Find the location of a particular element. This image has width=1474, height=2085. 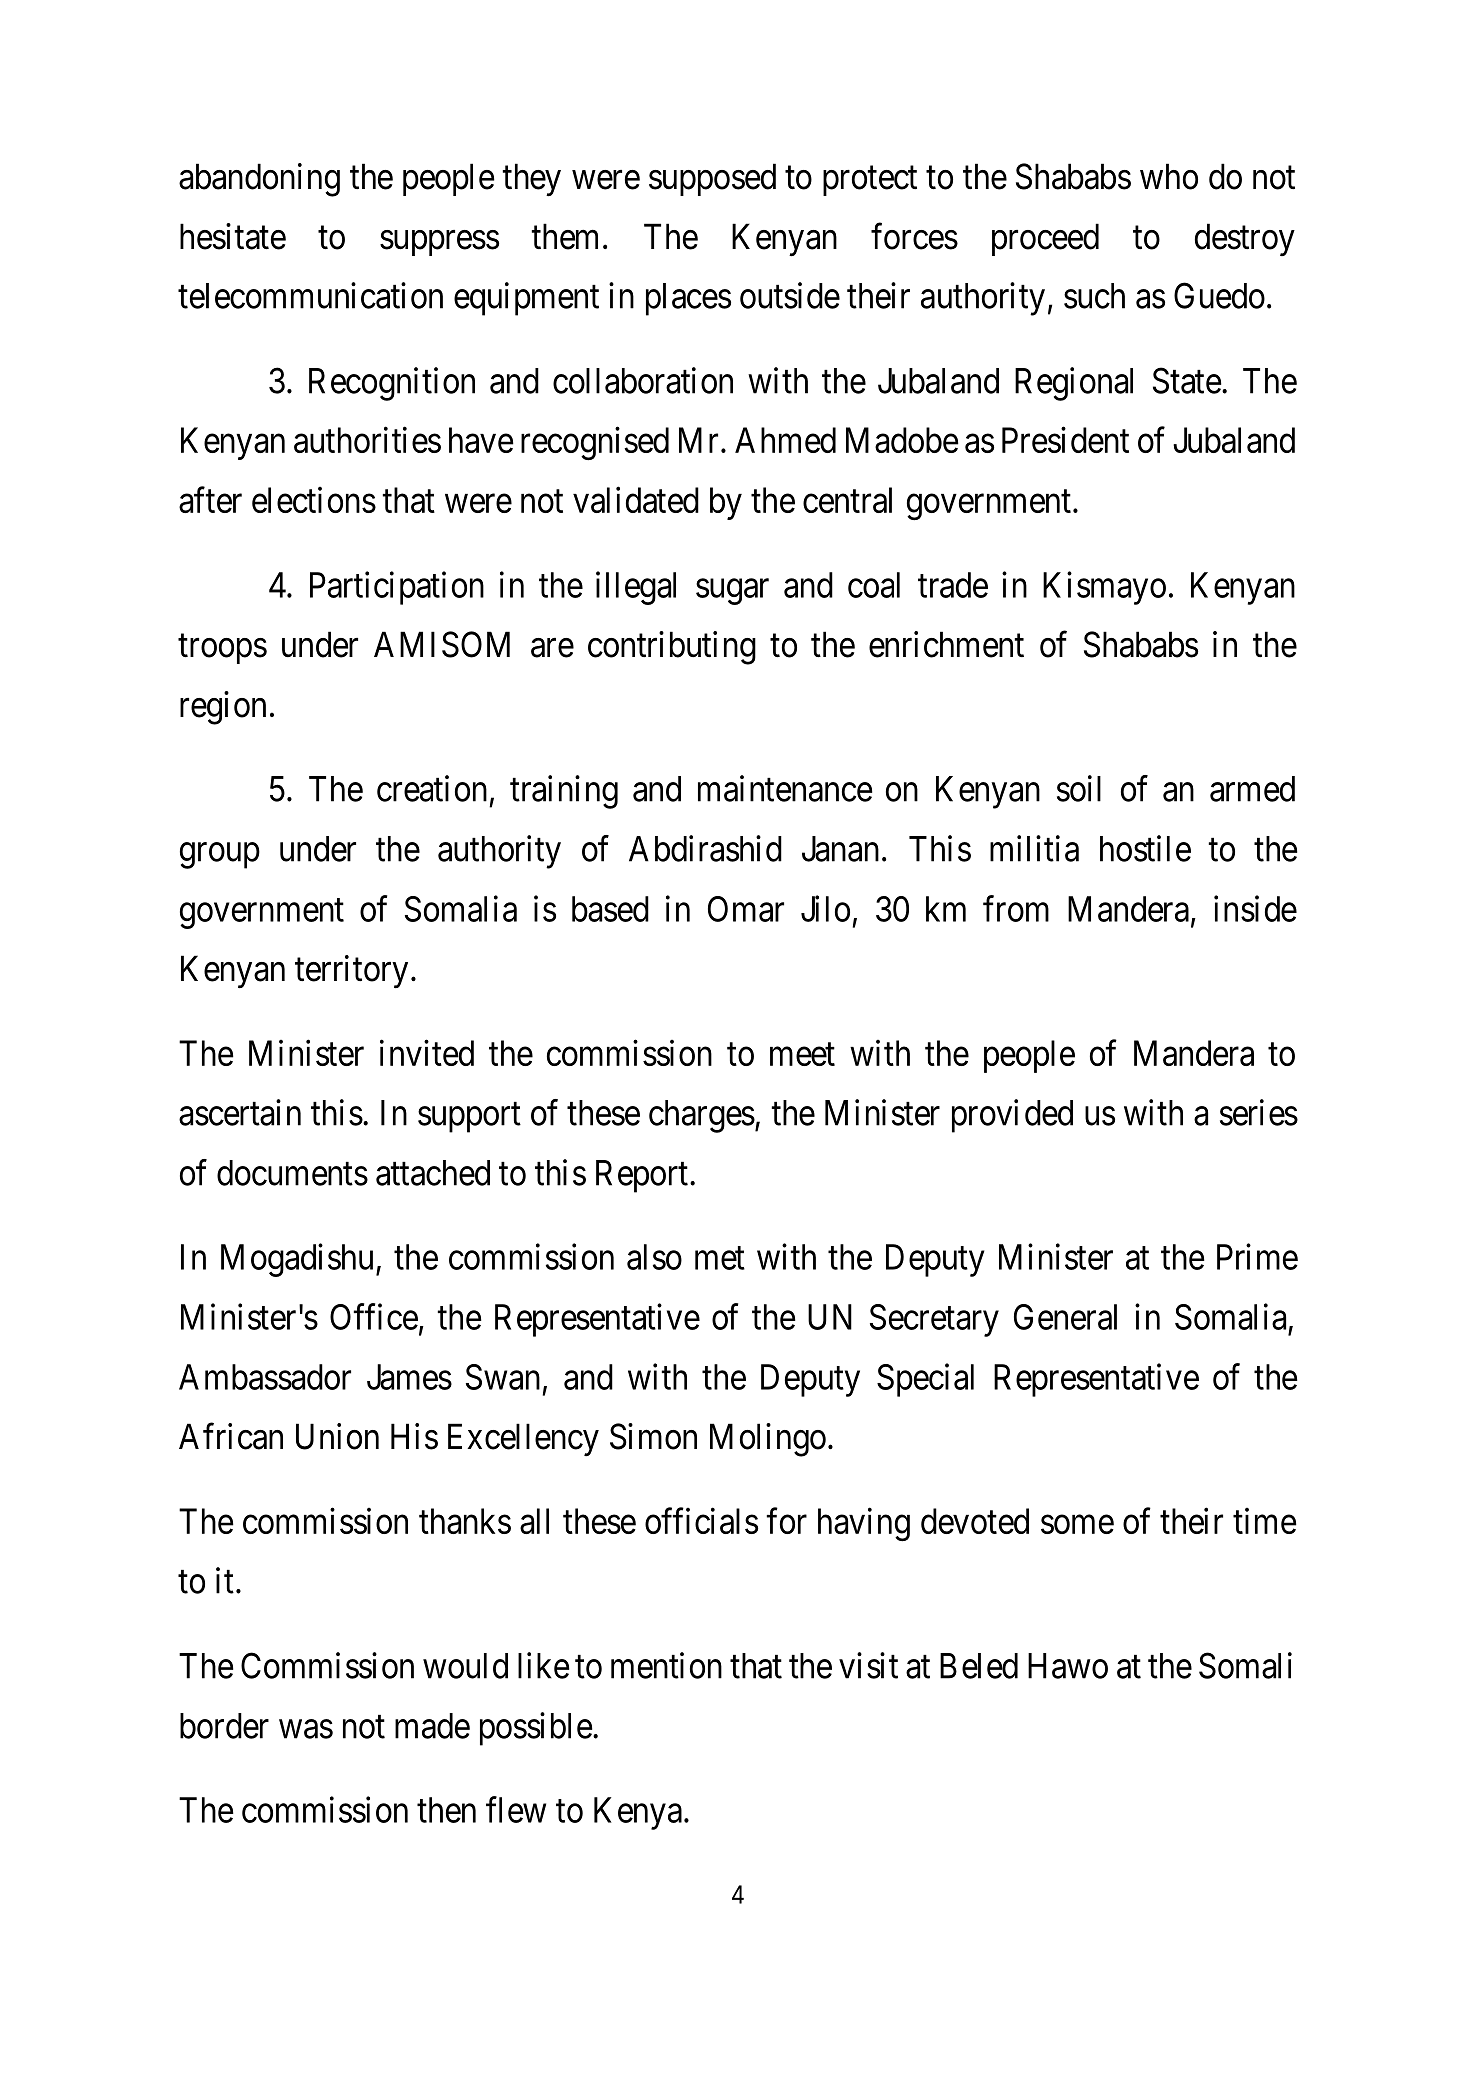

who is located at coordinates (1169, 176).
